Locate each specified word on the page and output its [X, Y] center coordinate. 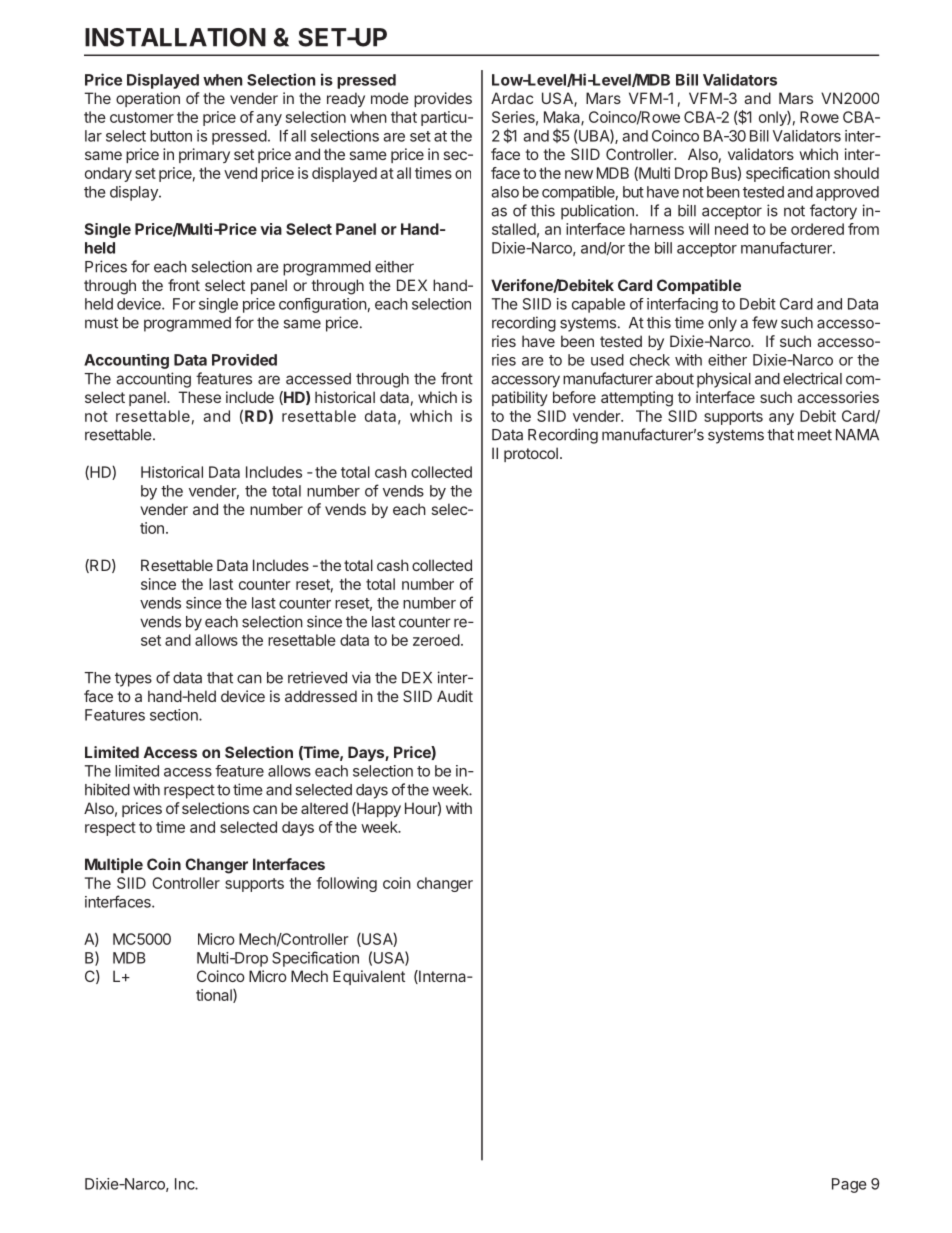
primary [204, 155]
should [856, 173]
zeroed [436, 640]
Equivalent [369, 977]
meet [815, 435]
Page [849, 1185]
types [133, 679]
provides [443, 99]
